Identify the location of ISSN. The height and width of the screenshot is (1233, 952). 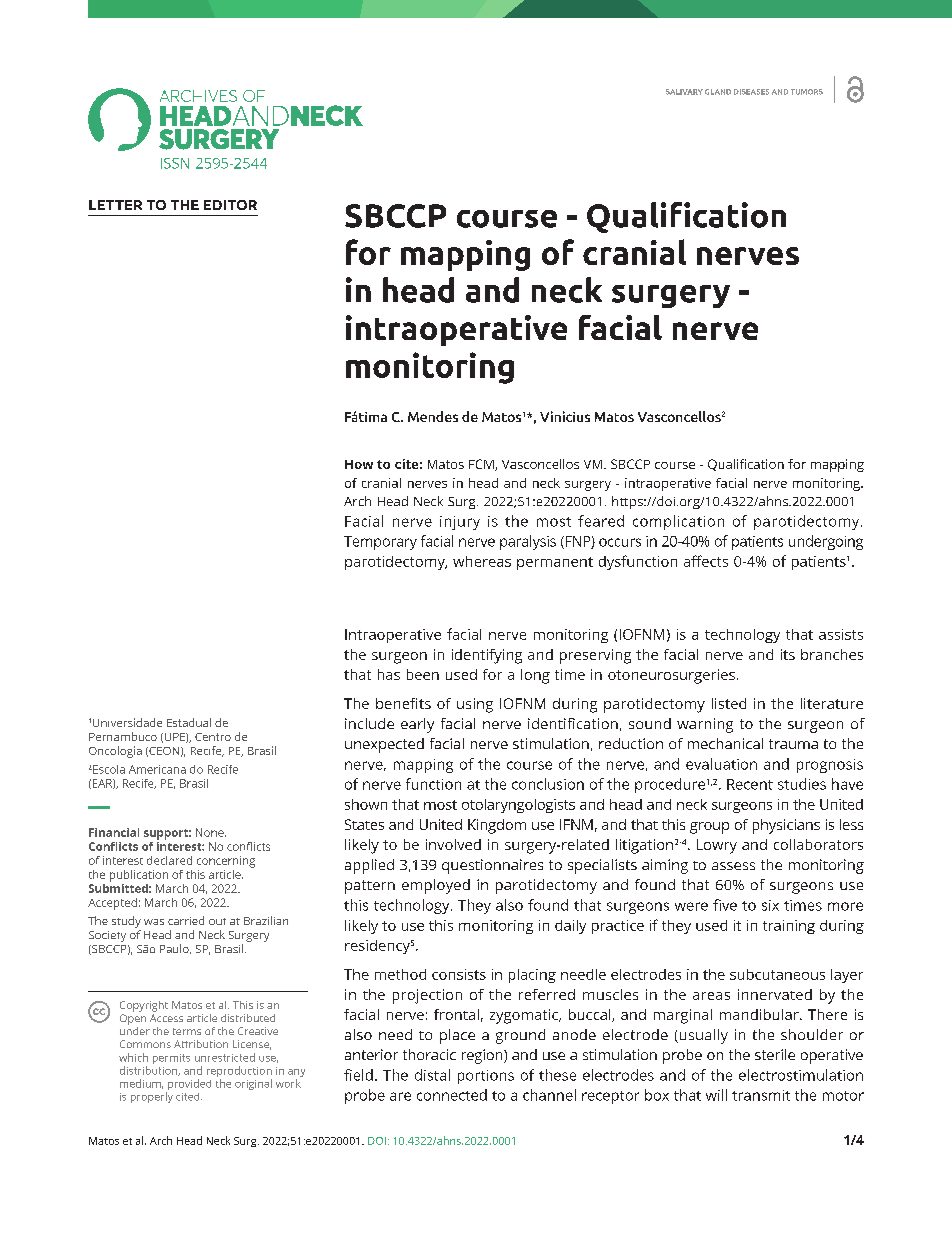
(175, 163).
